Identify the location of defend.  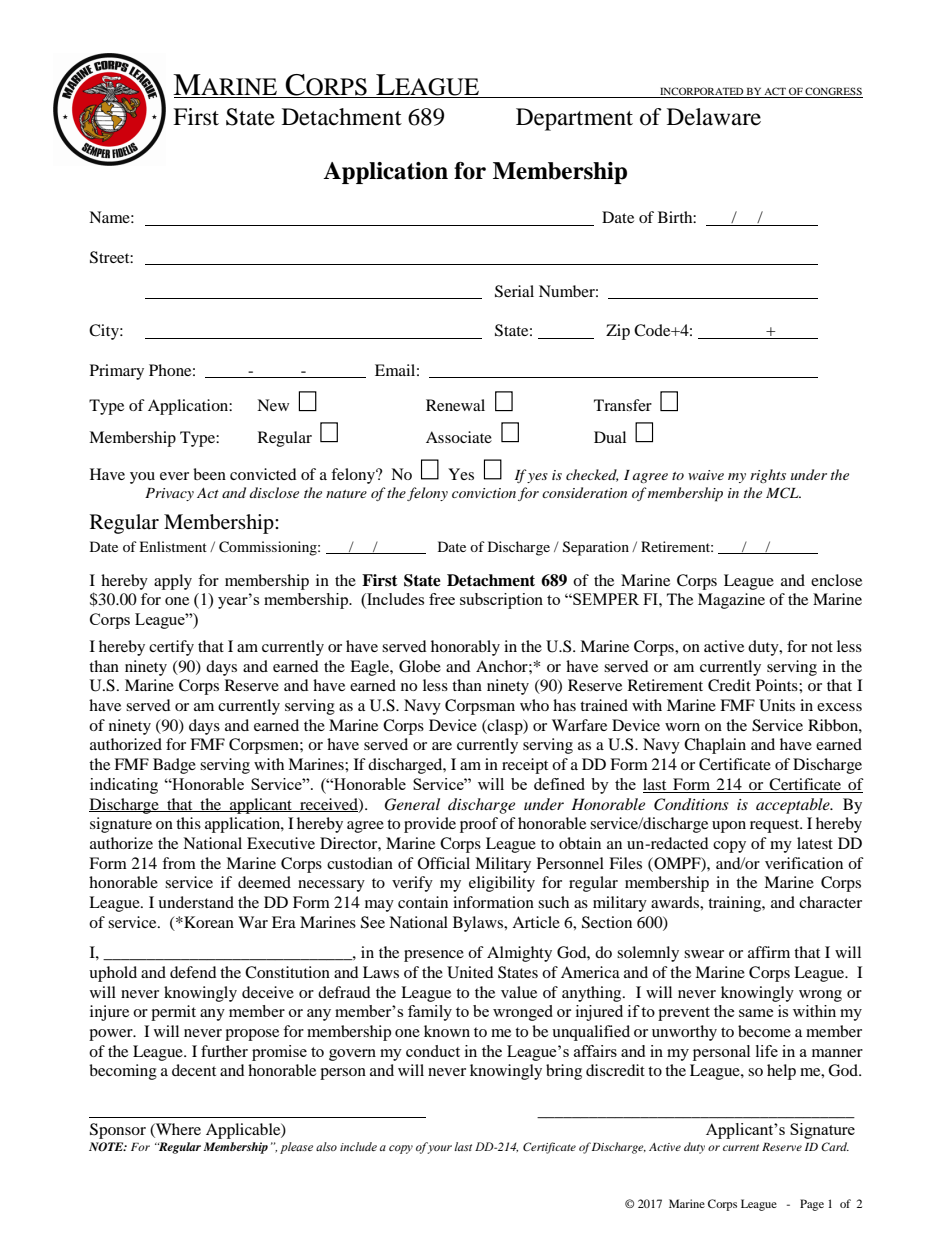
(193, 972).
